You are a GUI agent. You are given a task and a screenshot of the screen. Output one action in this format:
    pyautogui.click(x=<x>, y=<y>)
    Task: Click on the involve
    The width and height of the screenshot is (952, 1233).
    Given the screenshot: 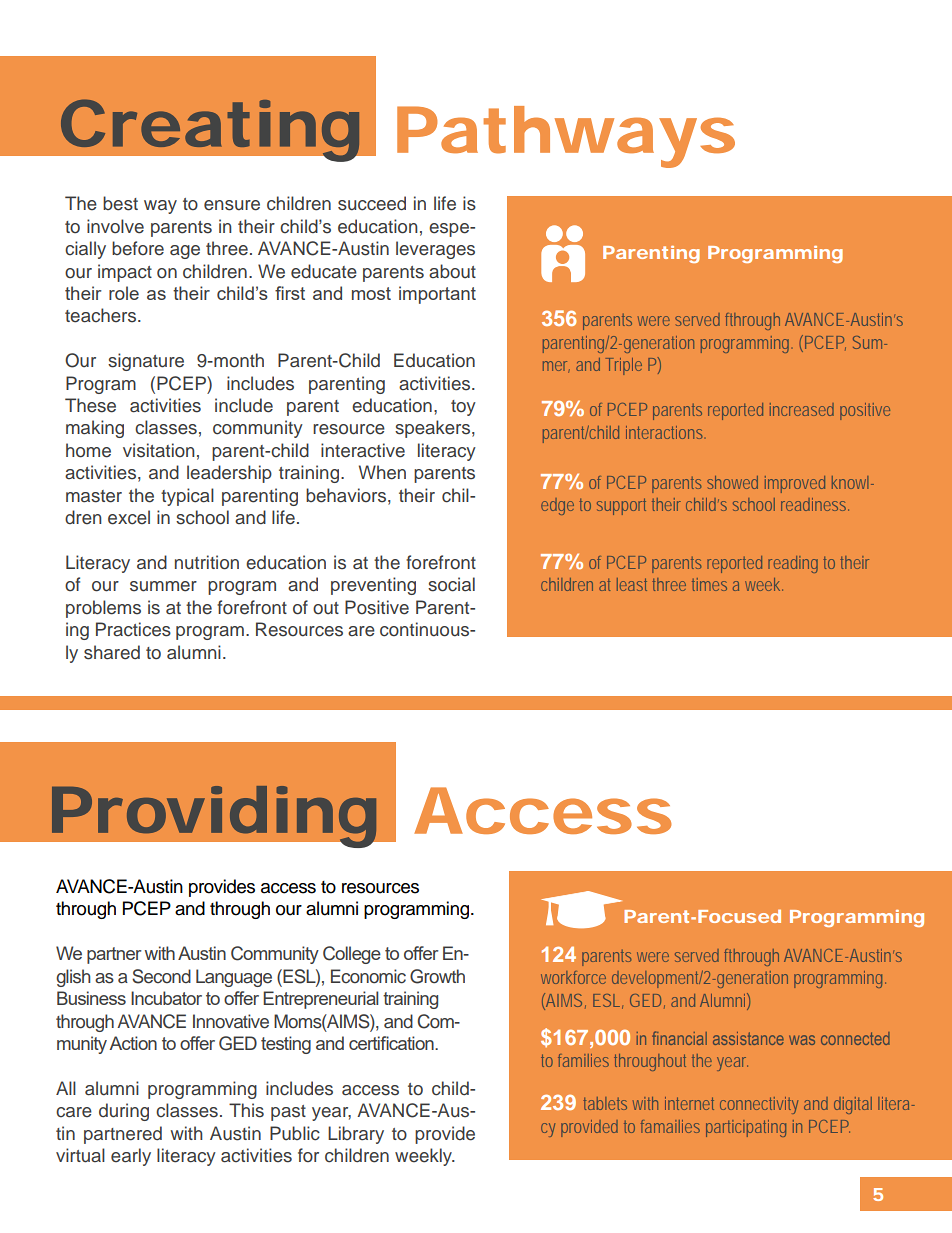 What is the action you would take?
    pyautogui.click(x=115, y=226)
